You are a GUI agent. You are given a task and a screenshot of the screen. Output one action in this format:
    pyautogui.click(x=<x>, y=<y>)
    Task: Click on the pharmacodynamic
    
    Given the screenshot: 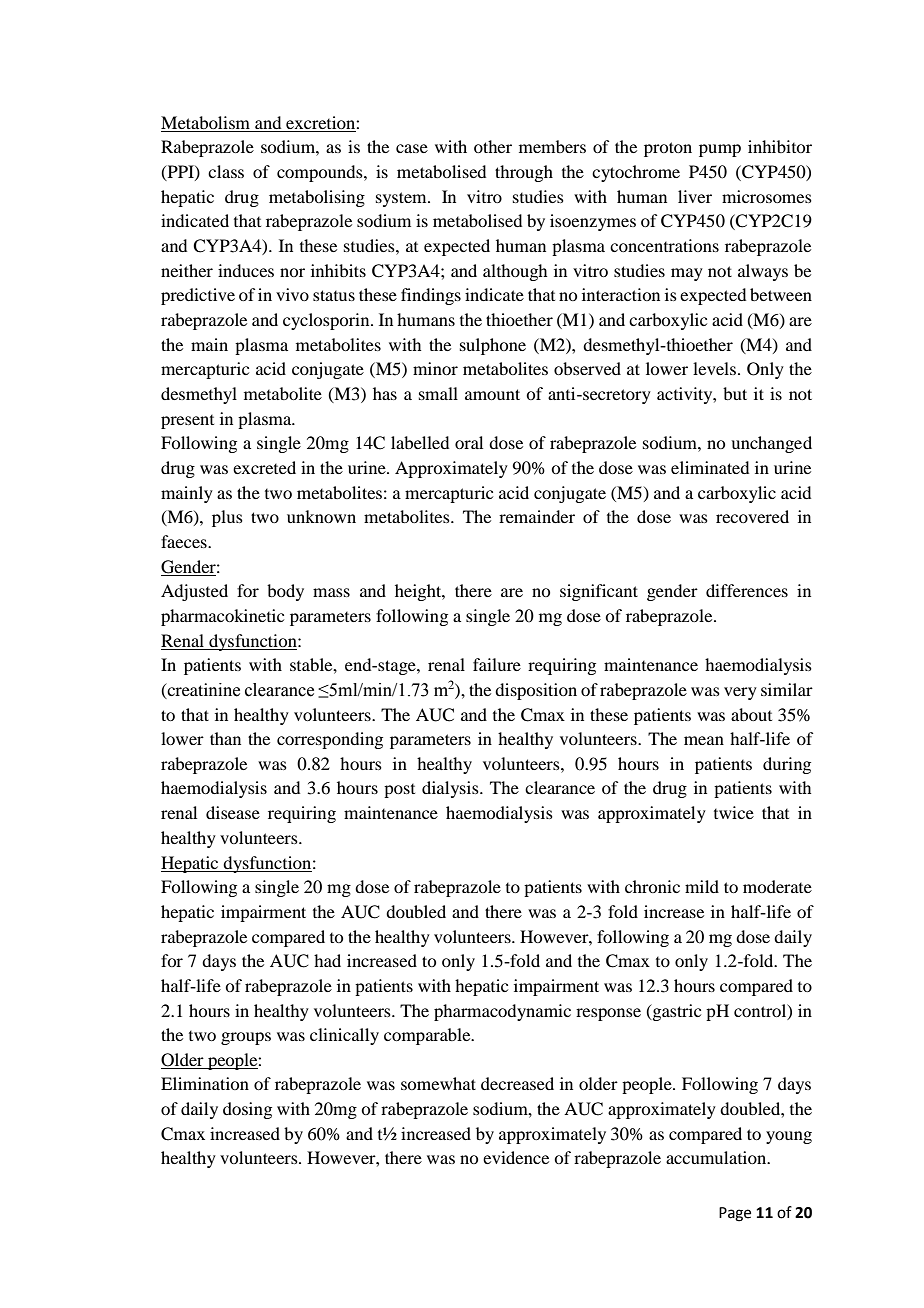 What is the action you would take?
    pyautogui.click(x=502, y=1012)
